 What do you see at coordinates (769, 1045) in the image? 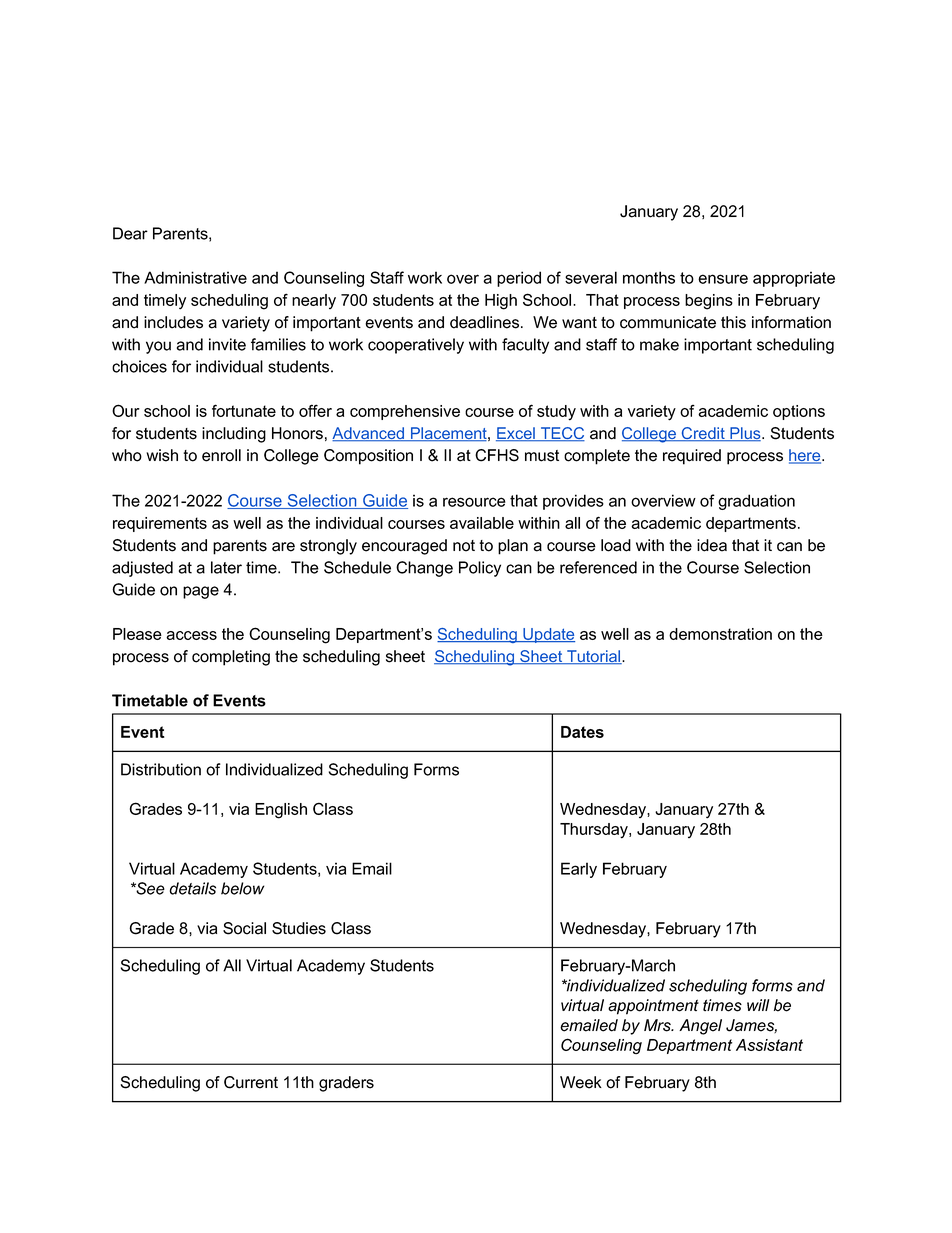
I see `Assistant` at bounding box center [769, 1045].
